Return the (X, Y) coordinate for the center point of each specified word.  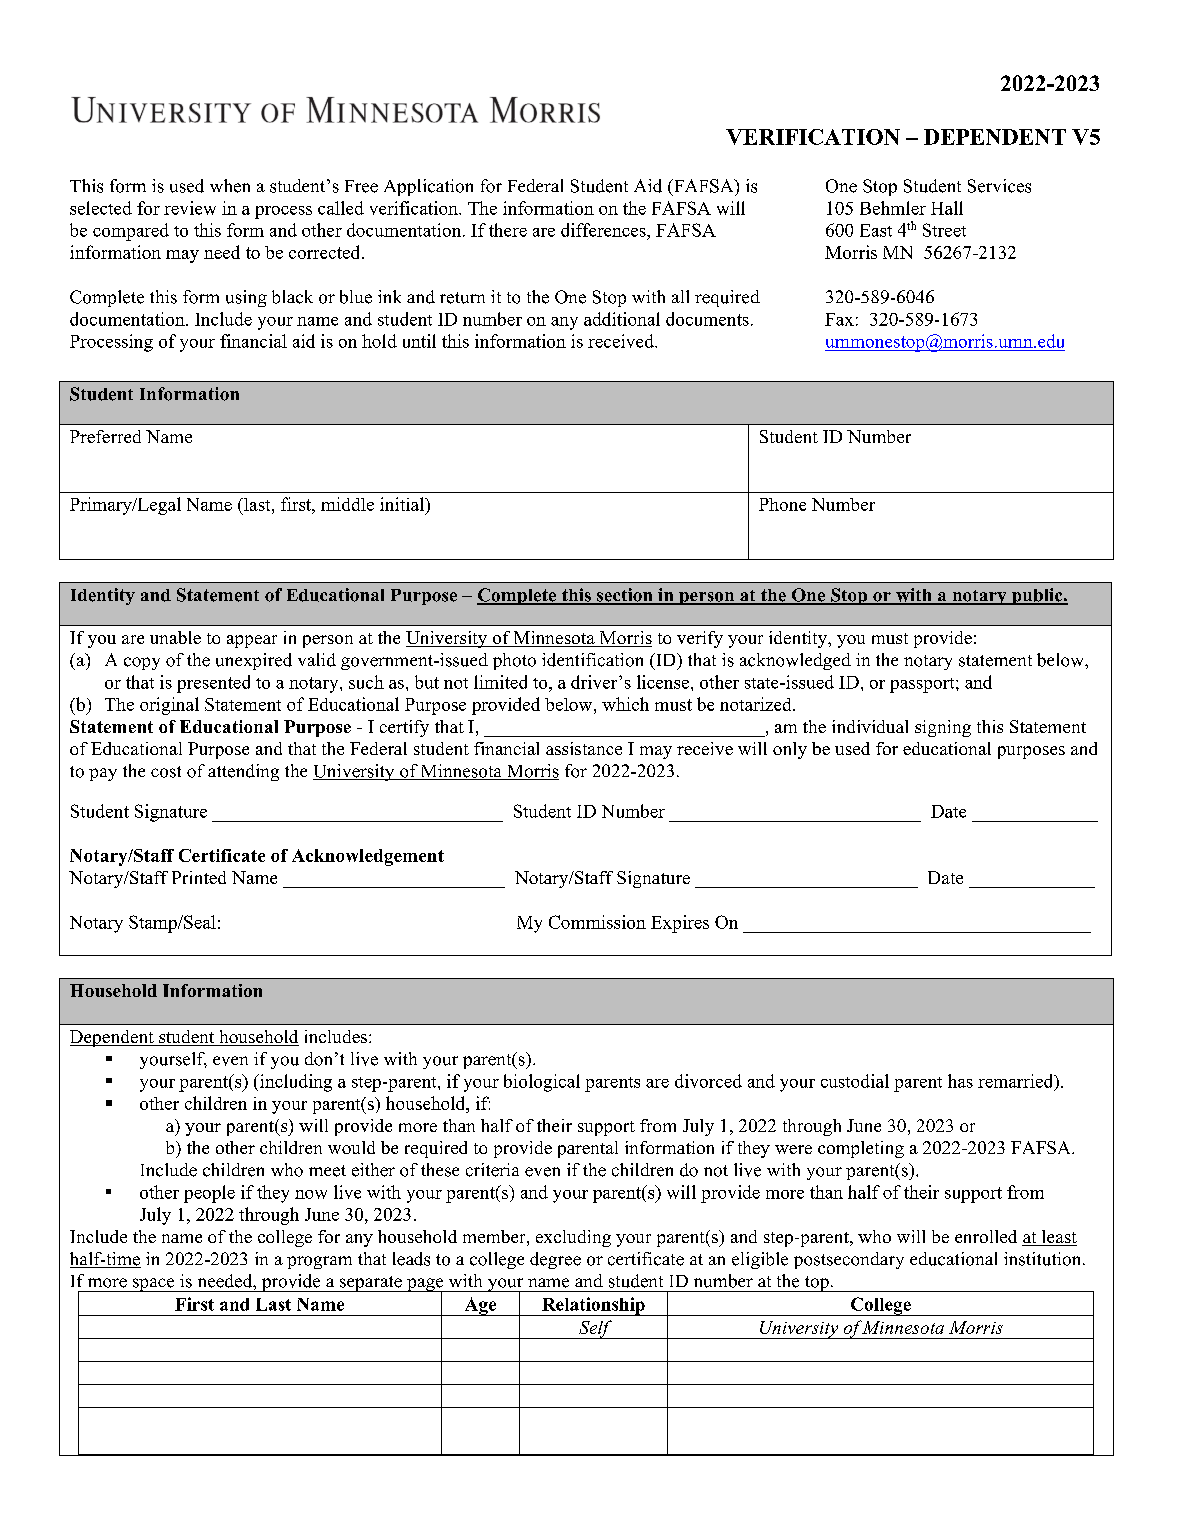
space (153, 1285)
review (190, 208)
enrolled (986, 1236)
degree (555, 1260)
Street (944, 230)
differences (604, 230)
